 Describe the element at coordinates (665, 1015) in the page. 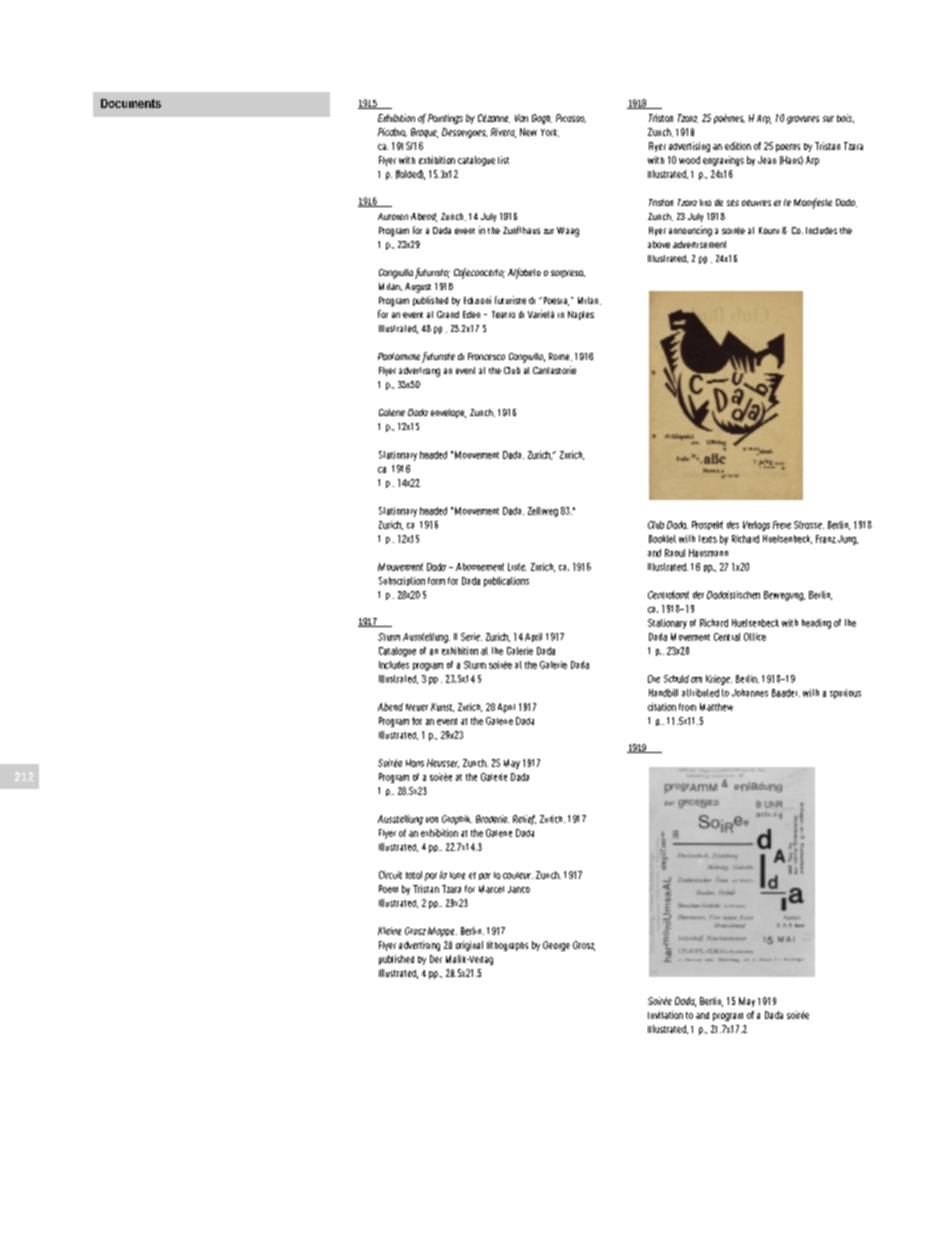

I see `Invitation` at that location.
